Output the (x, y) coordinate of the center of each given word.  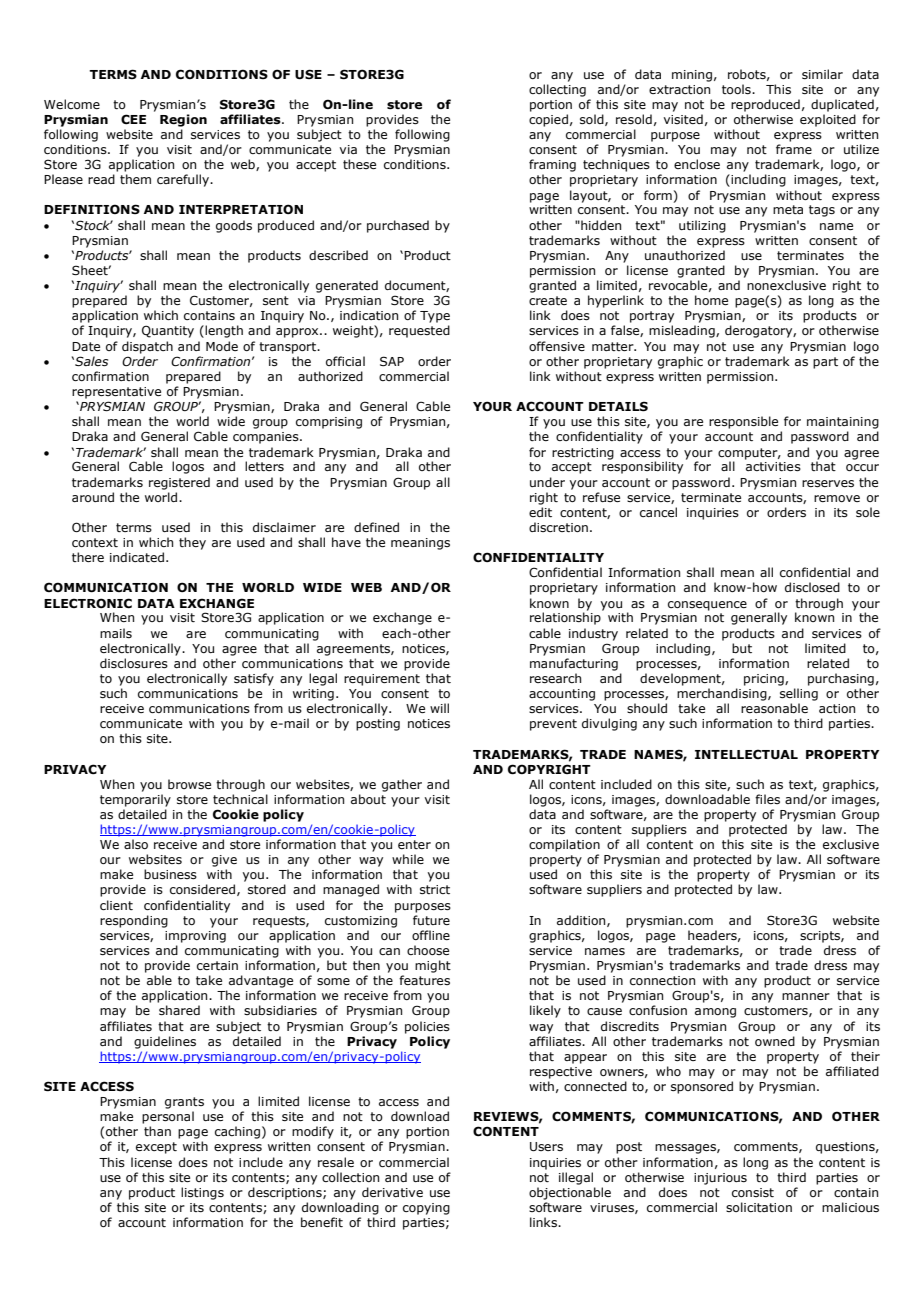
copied (548, 120)
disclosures (134, 663)
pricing (765, 680)
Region (183, 120)
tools (737, 89)
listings (202, 1193)
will (439, 708)
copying (426, 1209)
